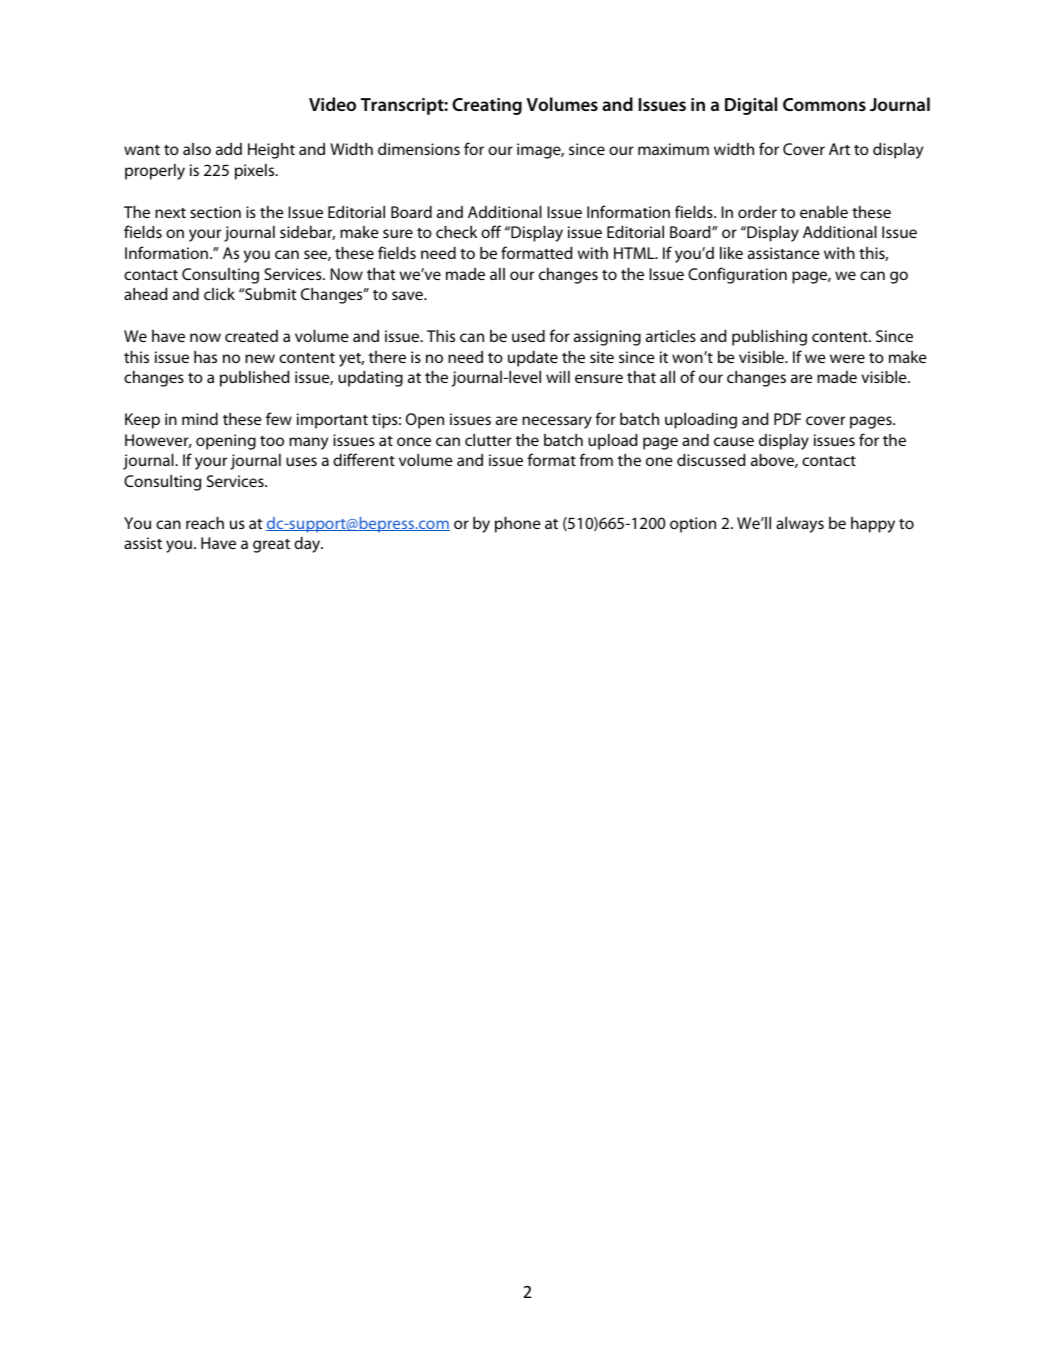  Describe the element at coordinates (528, 336) in the image. I see `used` at that location.
